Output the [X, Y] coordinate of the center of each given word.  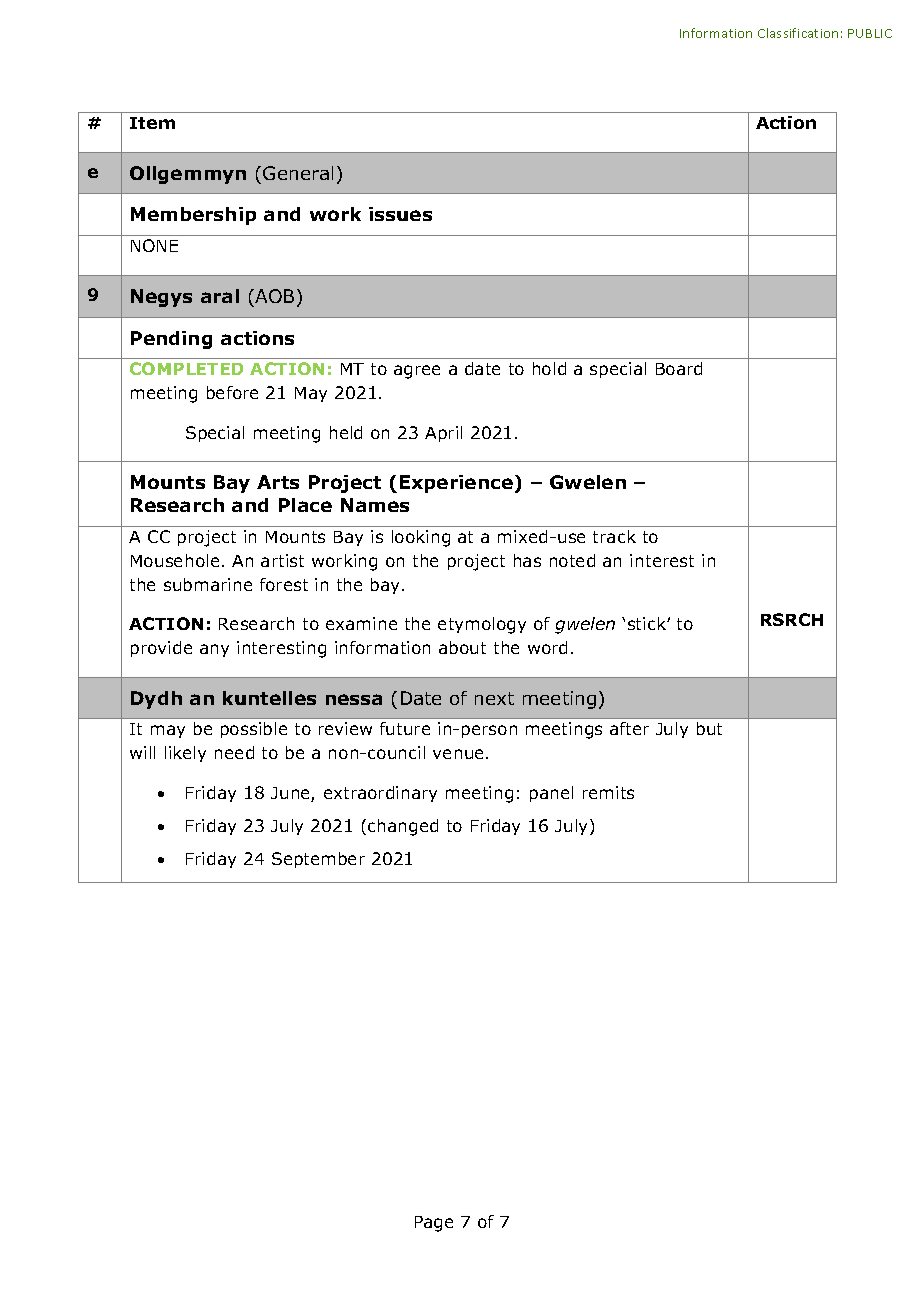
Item [152, 123]
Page [434, 1224]
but [709, 728]
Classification [798, 33]
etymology [482, 625]
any [214, 650]
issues [400, 214]
